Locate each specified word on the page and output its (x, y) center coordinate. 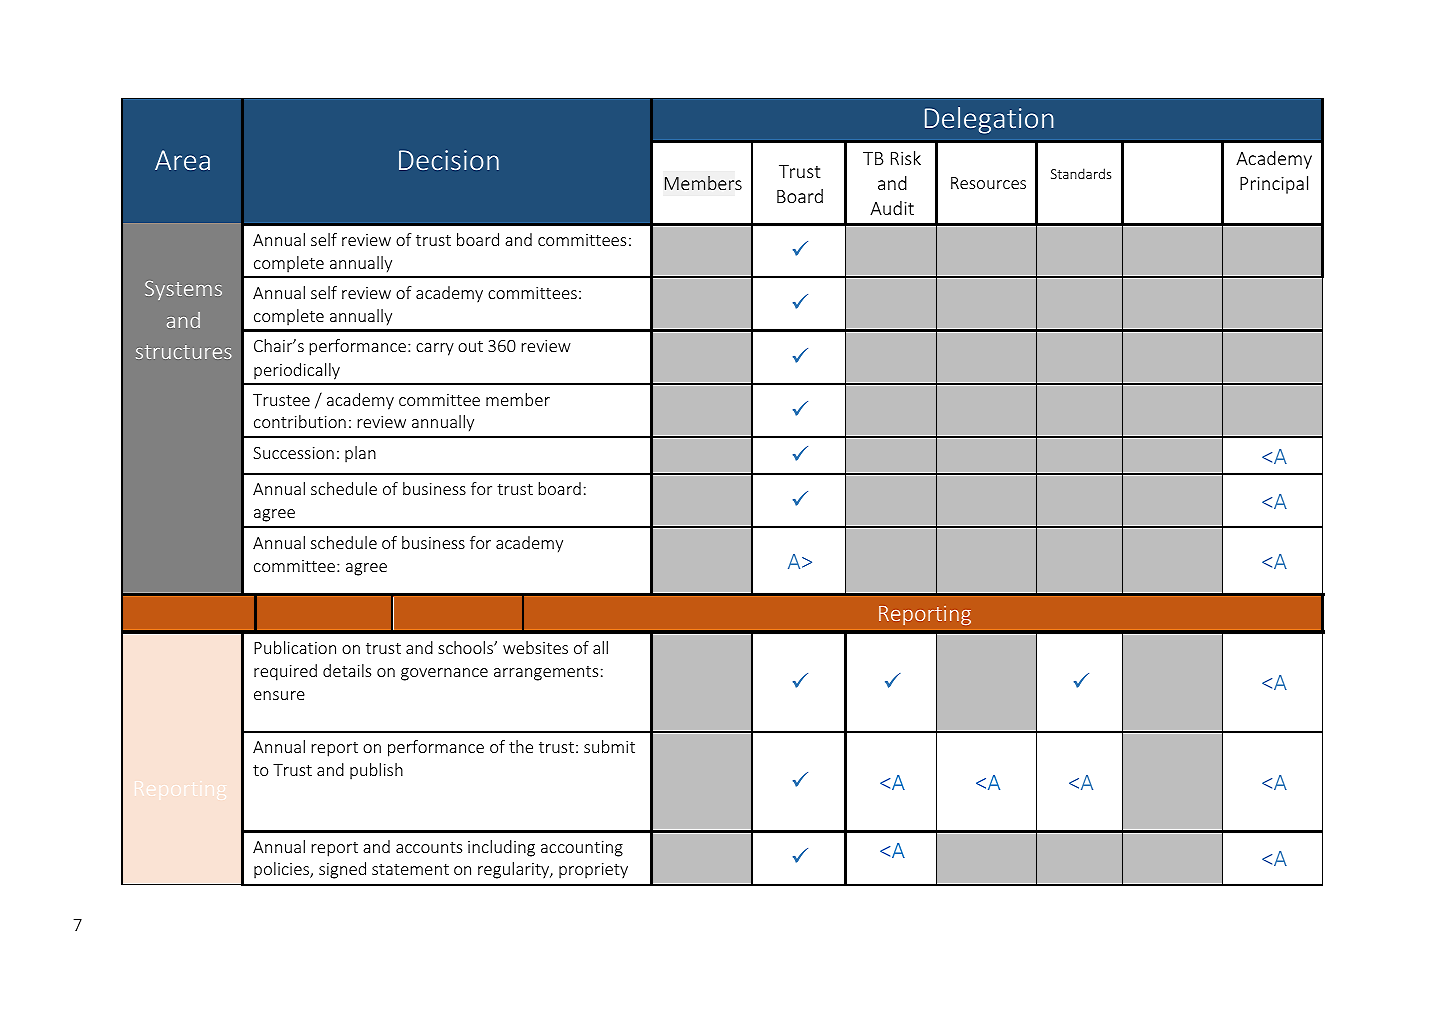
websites (535, 647)
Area (182, 160)
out (470, 346)
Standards (1081, 173)
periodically (297, 371)
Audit (892, 208)
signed (342, 870)
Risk (906, 158)
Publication (295, 647)
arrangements (546, 673)
